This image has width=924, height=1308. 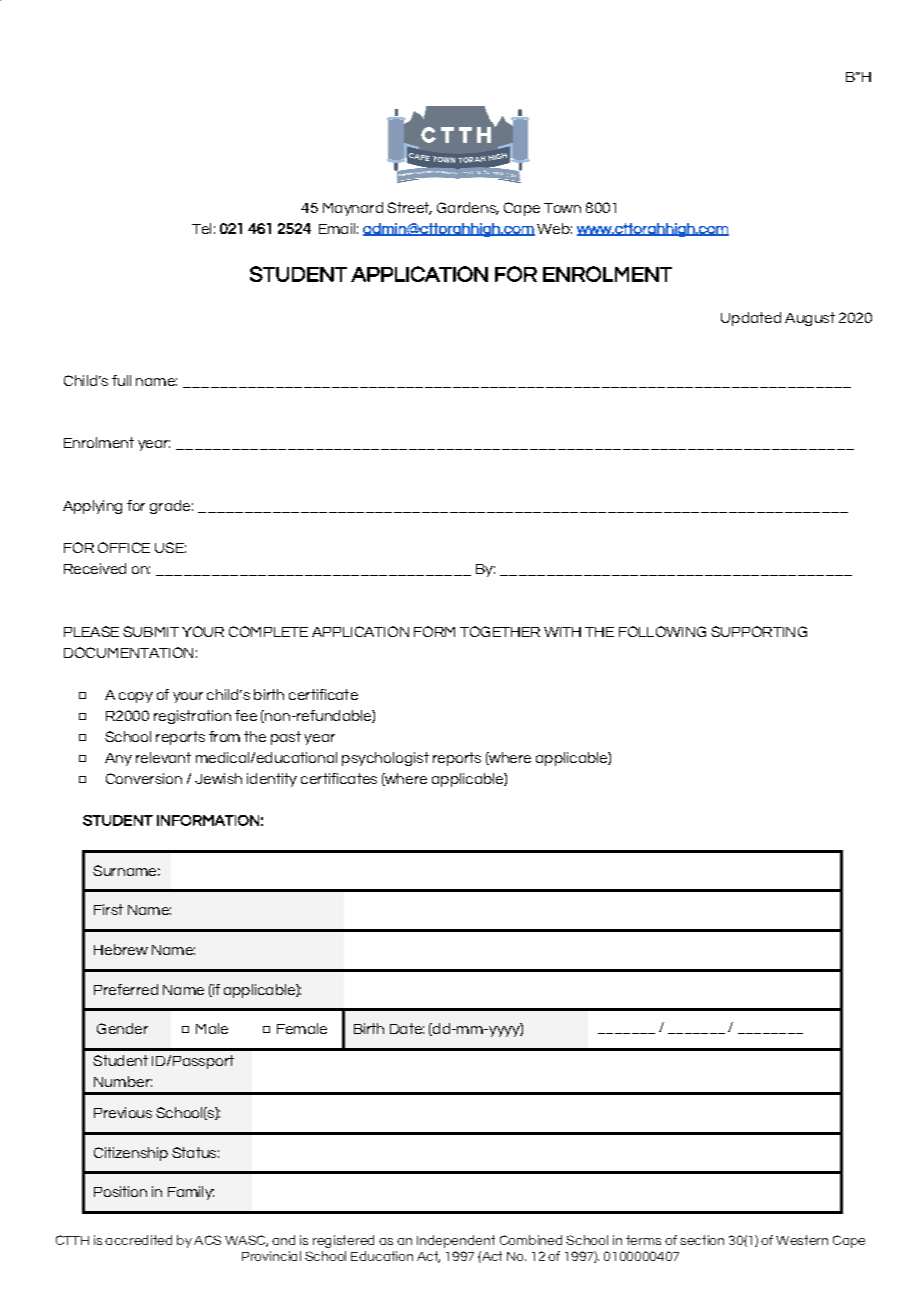 What do you see at coordinates (92, 507) in the image?
I see `Applying` at bounding box center [92, 507].
